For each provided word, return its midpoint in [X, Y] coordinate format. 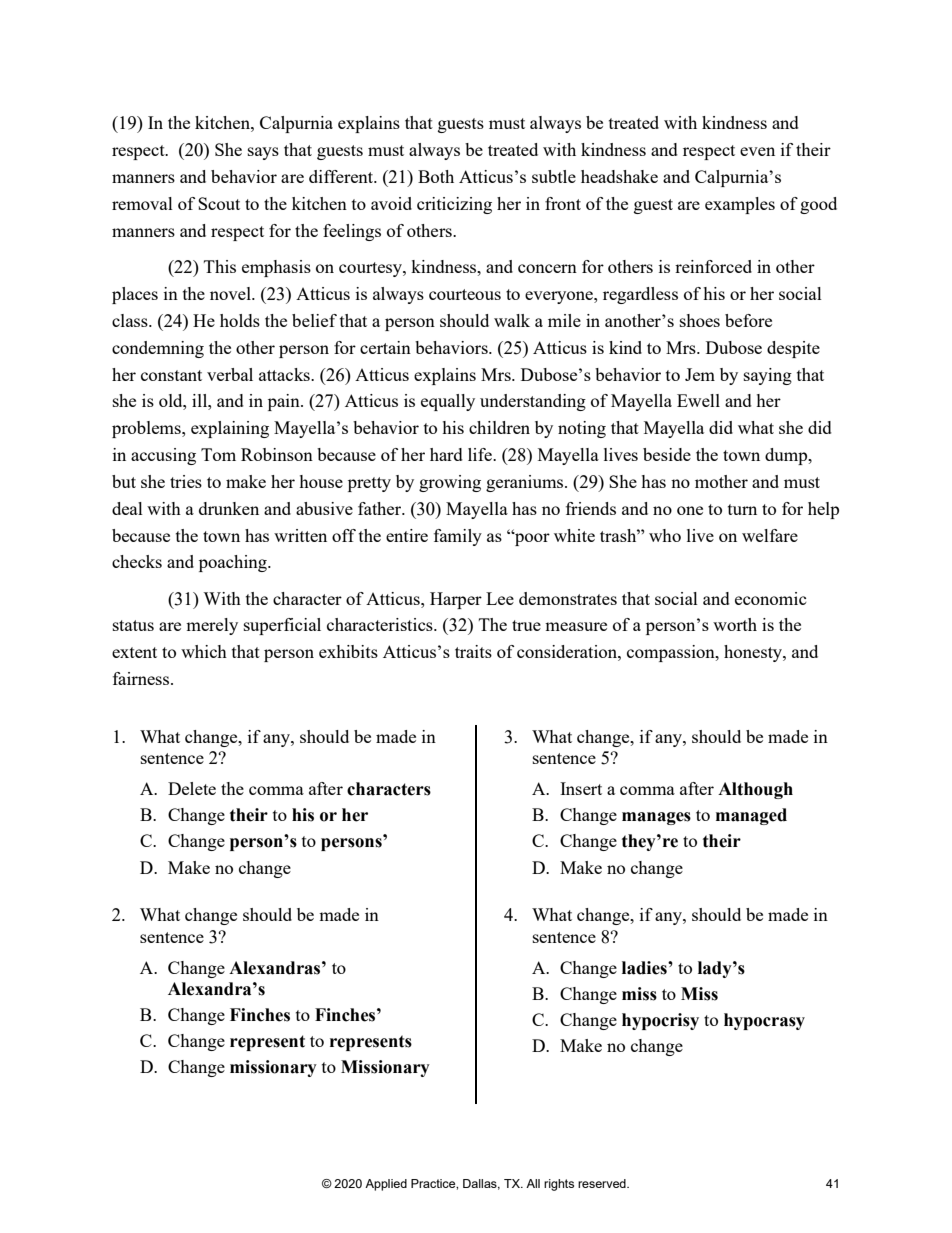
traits [473, 651]
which [204, 651]
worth [735, 624]
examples [740, 205]
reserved [603, 1183]
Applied [386, 1185]
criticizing [454, 205]
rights [559, 1185]
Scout [219, 203]
